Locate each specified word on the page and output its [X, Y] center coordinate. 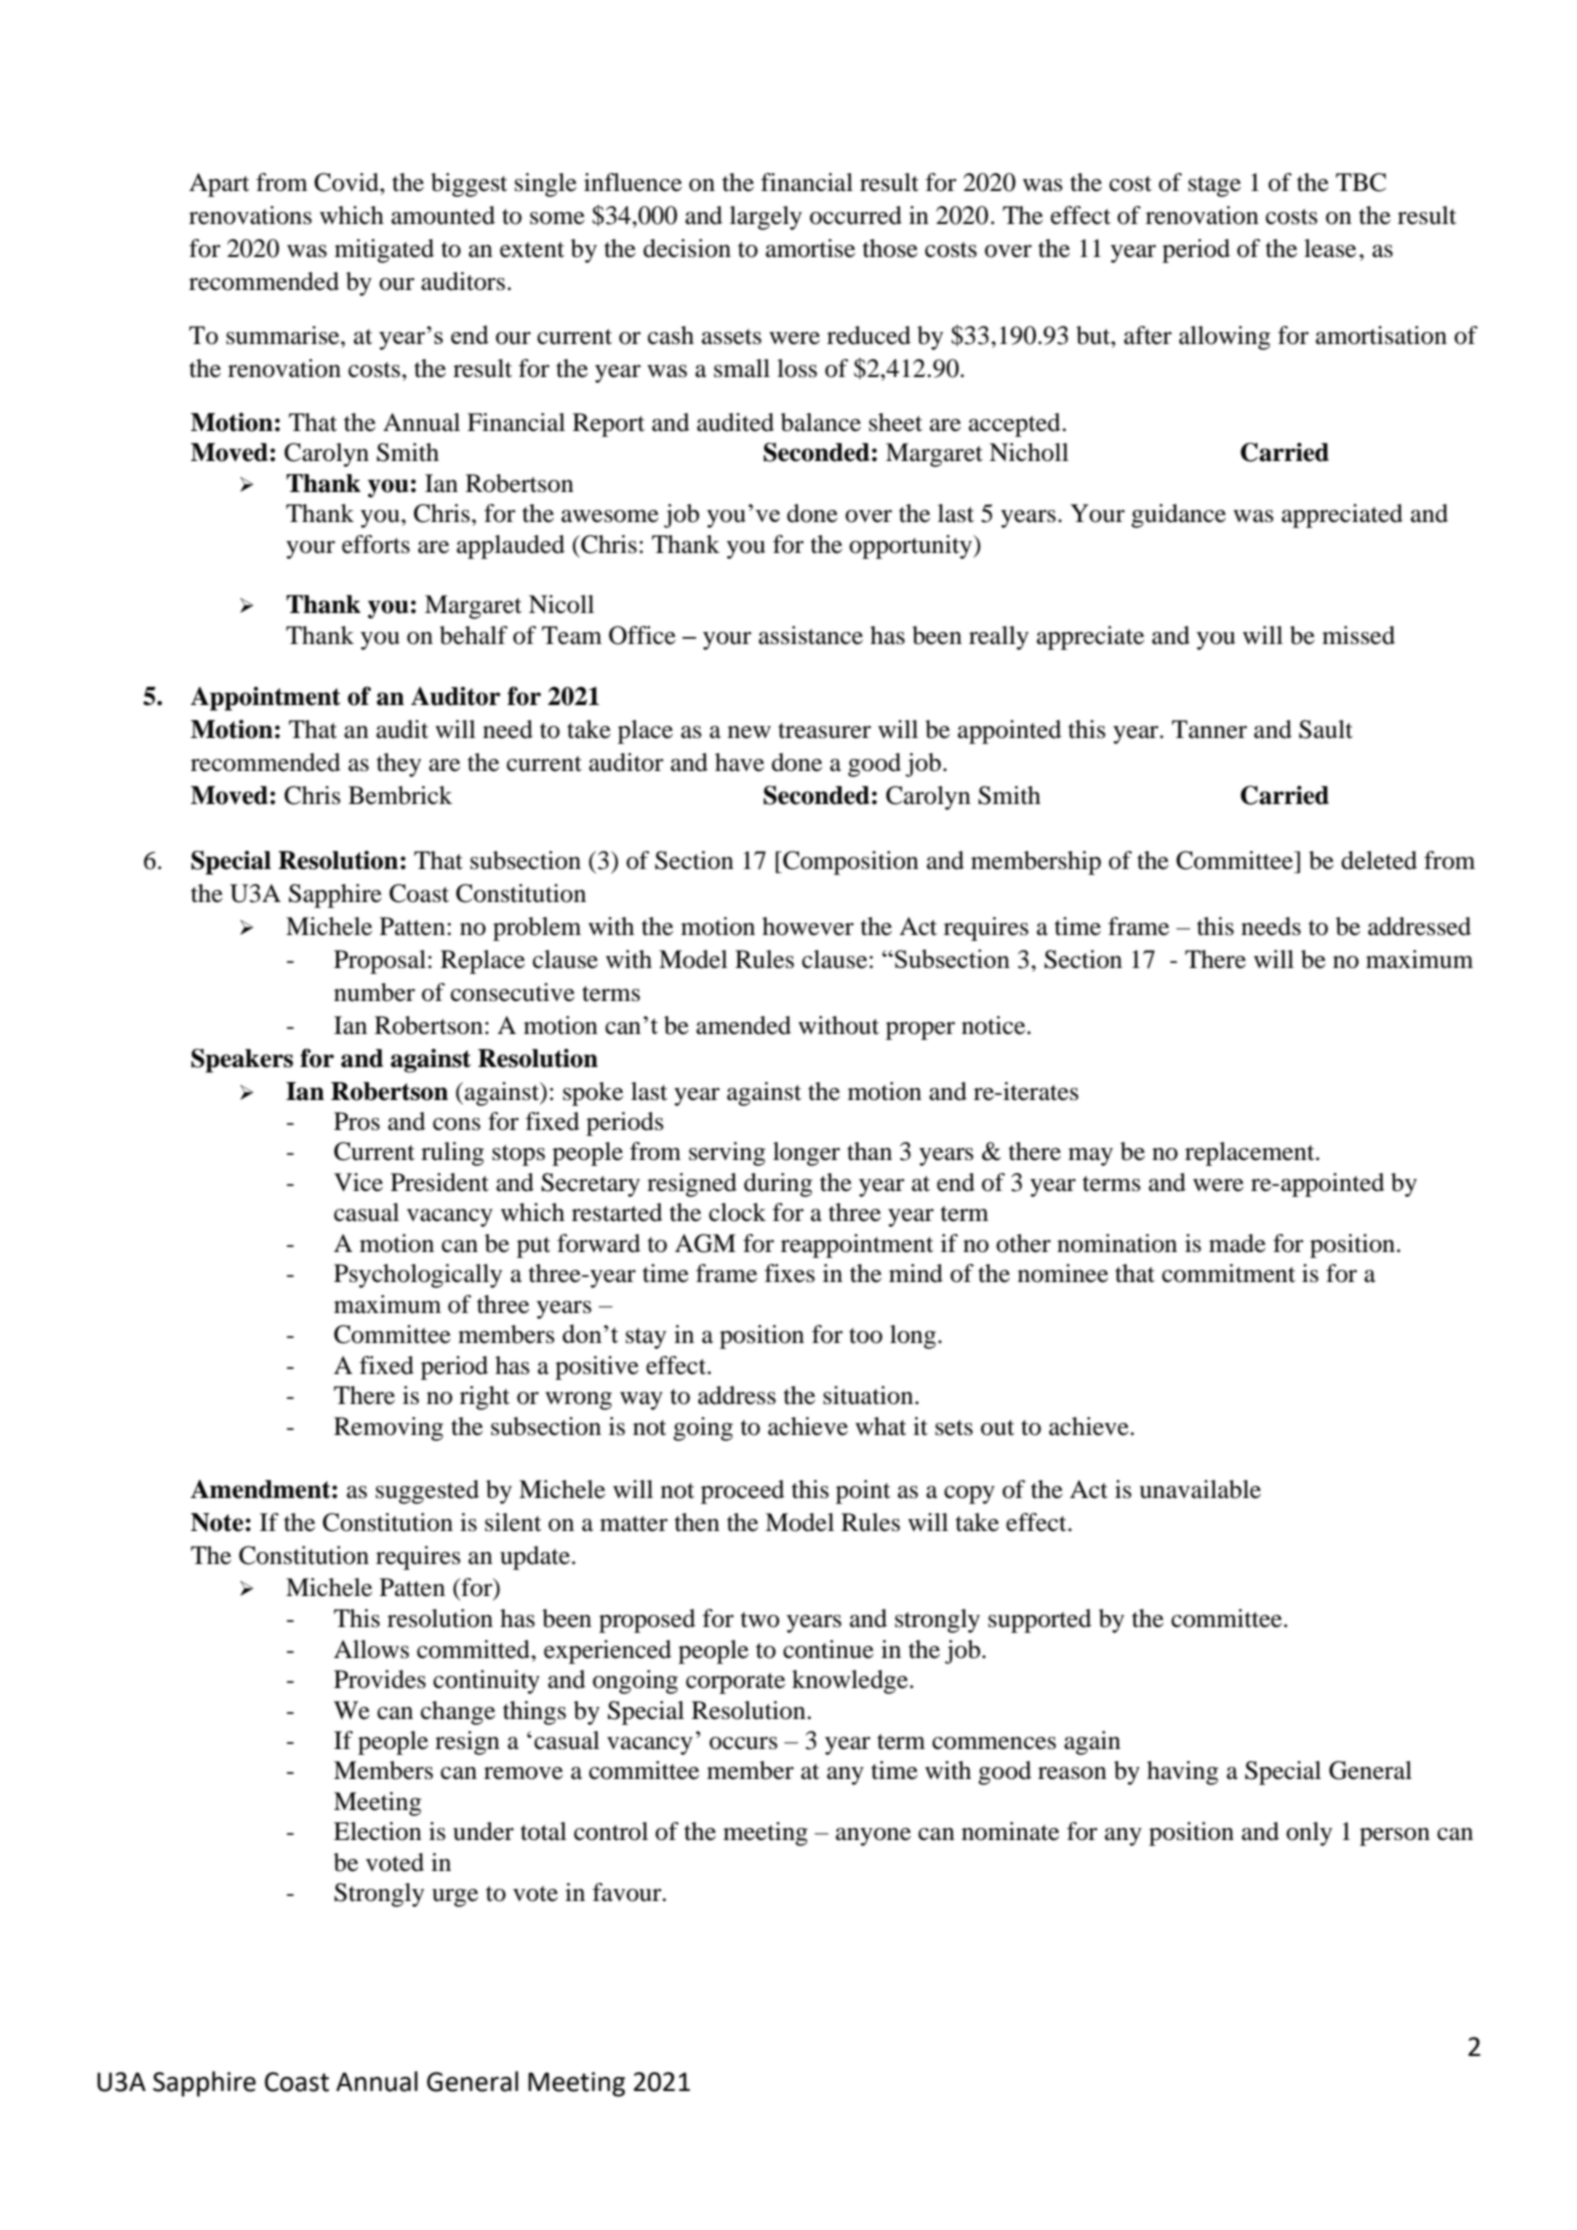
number [374, 992]
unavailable [1200, 1489]
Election [378, 1831]
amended [743, 1025]
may [1090, 1157]
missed [1358, 635]
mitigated [384, 251]
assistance [811, 635]
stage [1214, 186]
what [881, 1426]
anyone [873, 1837]
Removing [388, 1429]
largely [766, 218]
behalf [474, 635]
